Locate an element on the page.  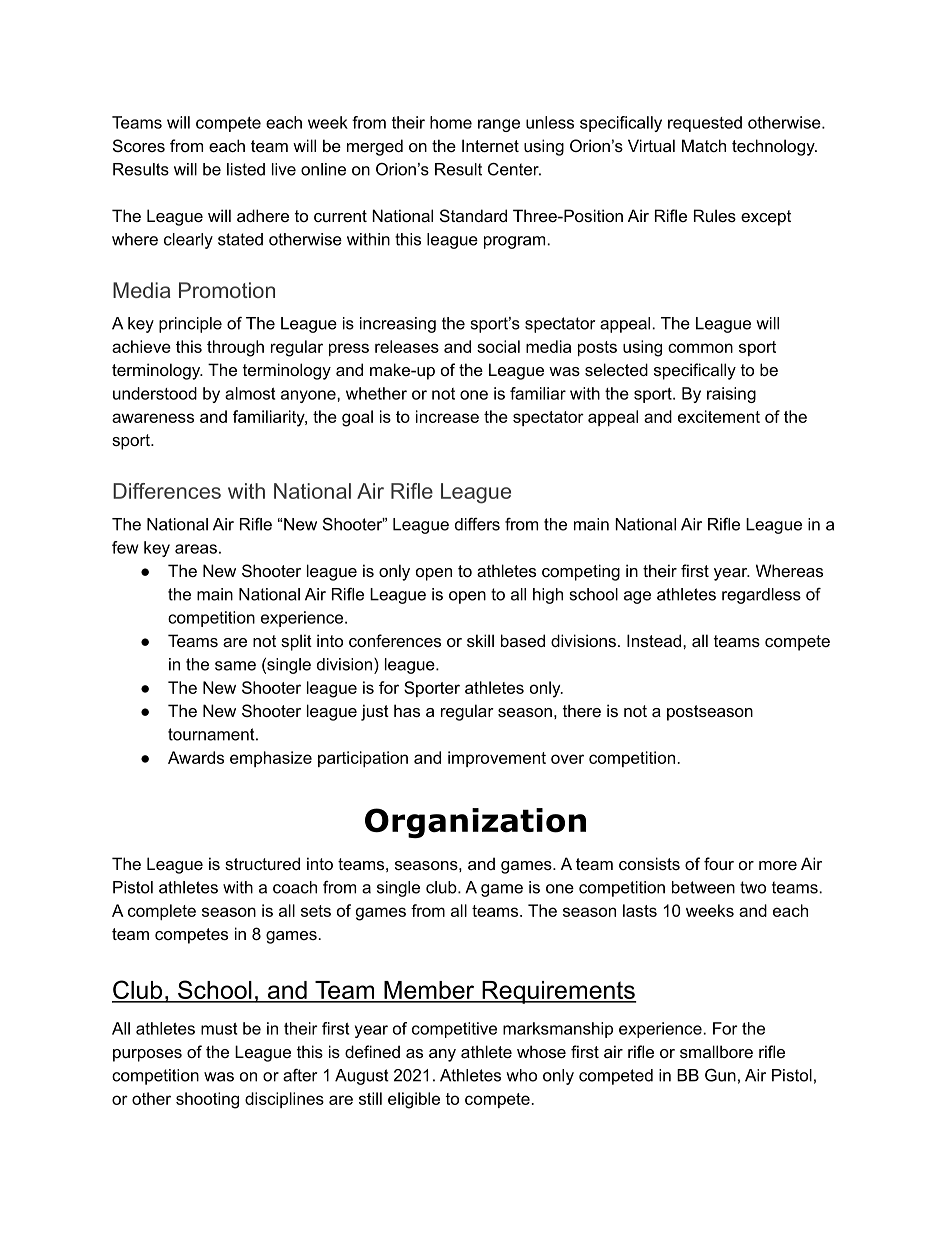
Instead is located at coordinates (654, 640).
